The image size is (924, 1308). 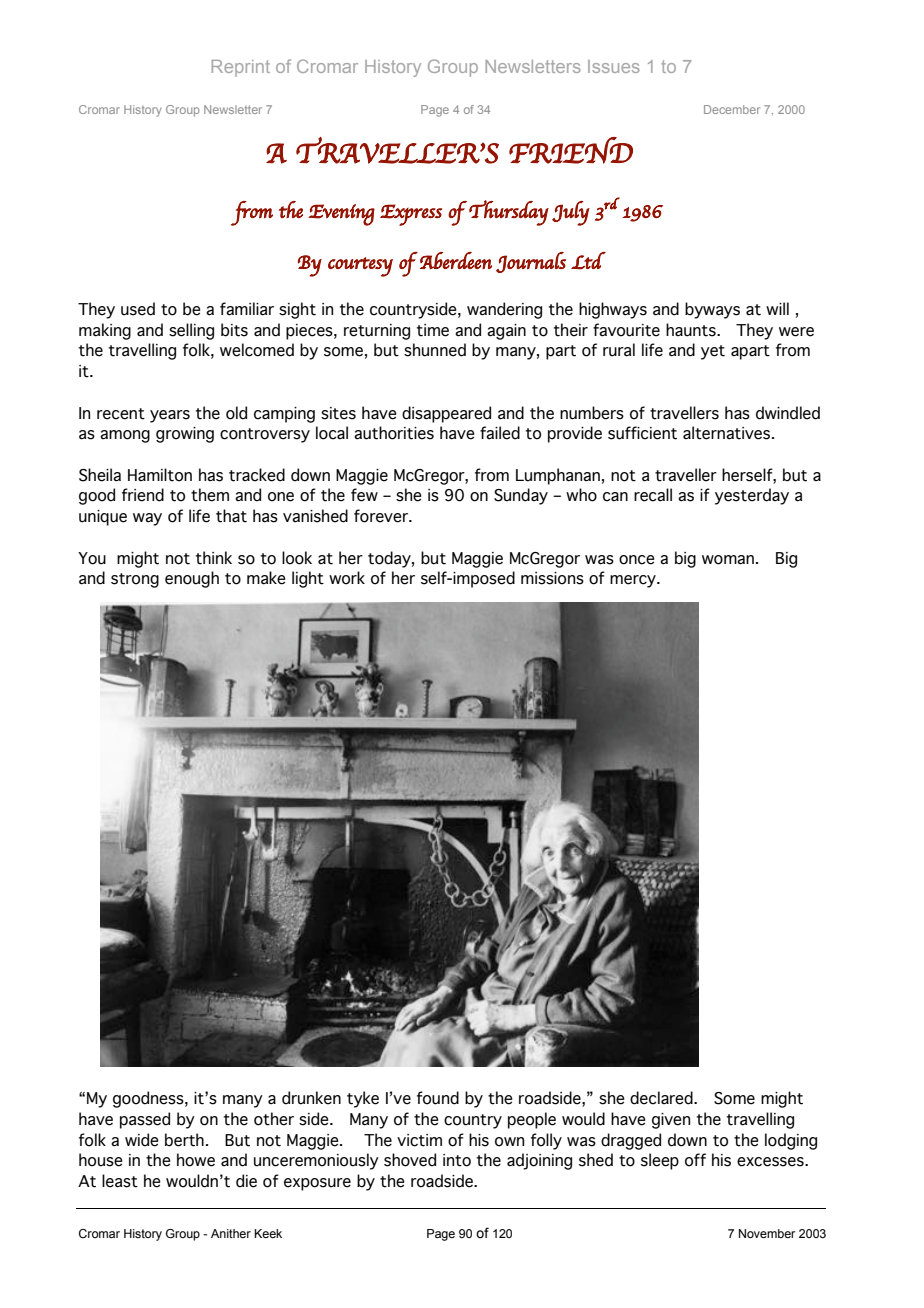 I want to click on years, so click(x=170, y=416).
